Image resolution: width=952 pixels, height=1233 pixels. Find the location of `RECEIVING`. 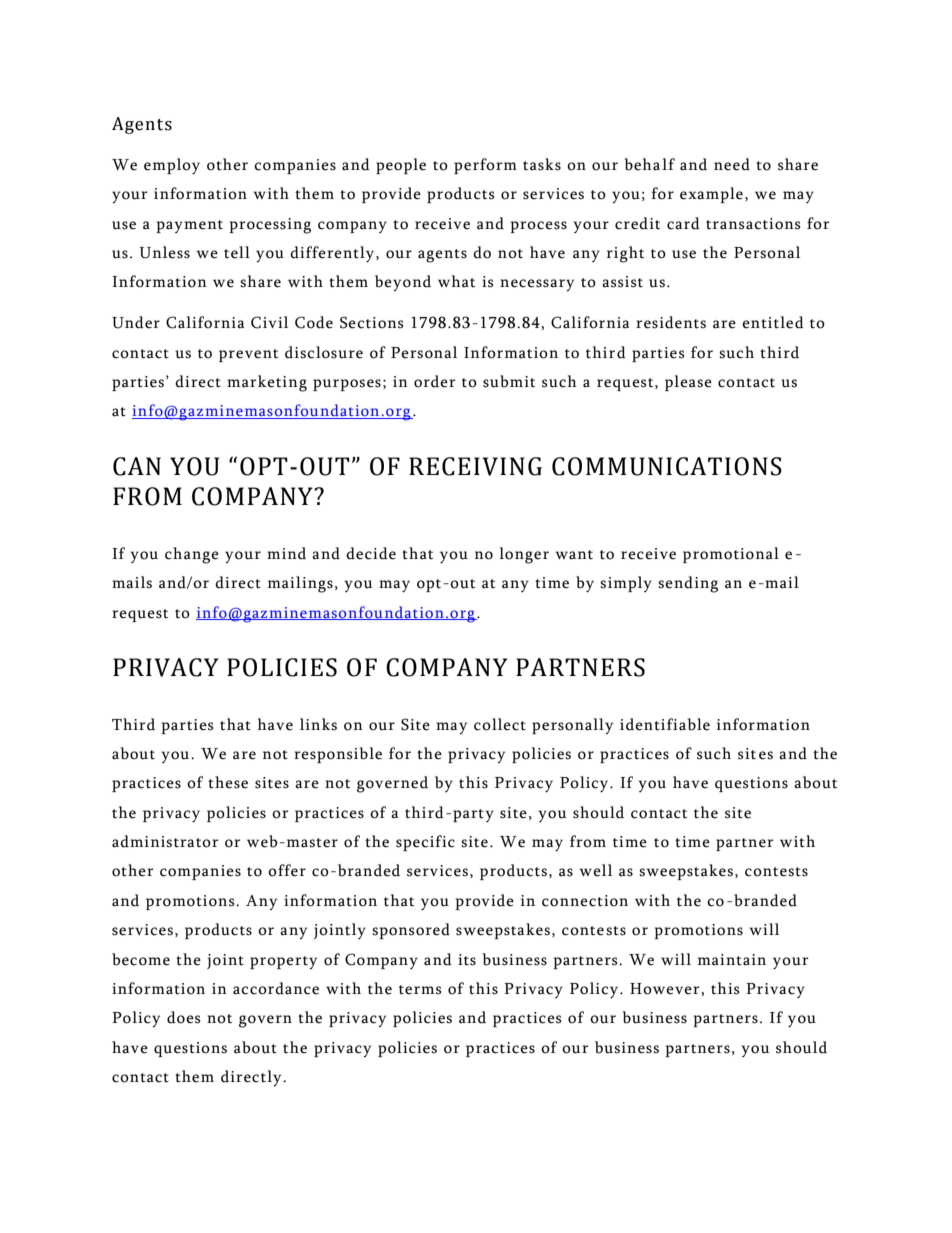

RECEIVING is located at coordinates (475, 466).
